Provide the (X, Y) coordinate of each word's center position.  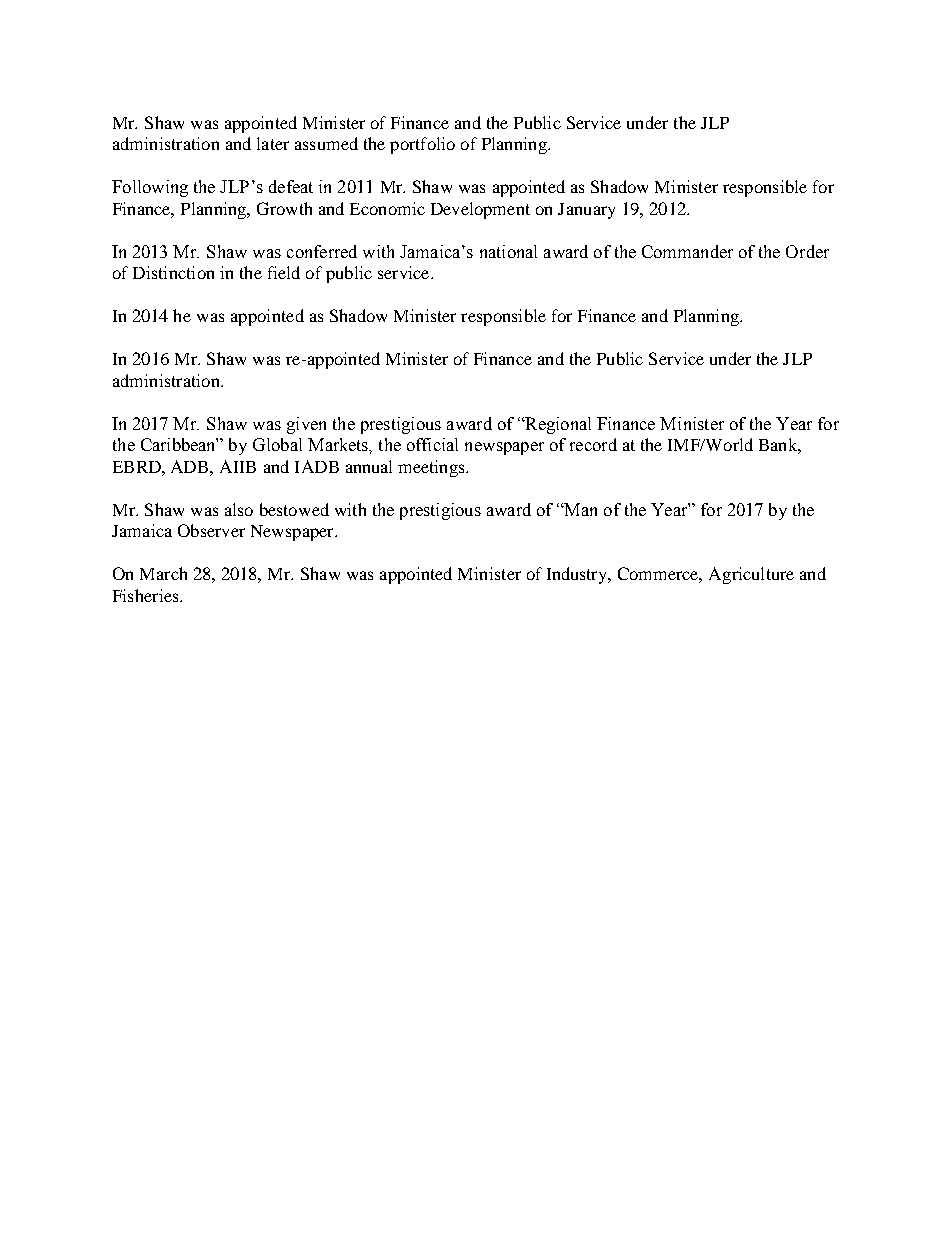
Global (277, 444)
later (273, 143)
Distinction (173, 272)
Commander (687, 251)
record (593, 444)
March (163, 573)
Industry (578, 575)
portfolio (422, 145)
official (432, 444)
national (508, 251)
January (586, 211)
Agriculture (751, 575)
